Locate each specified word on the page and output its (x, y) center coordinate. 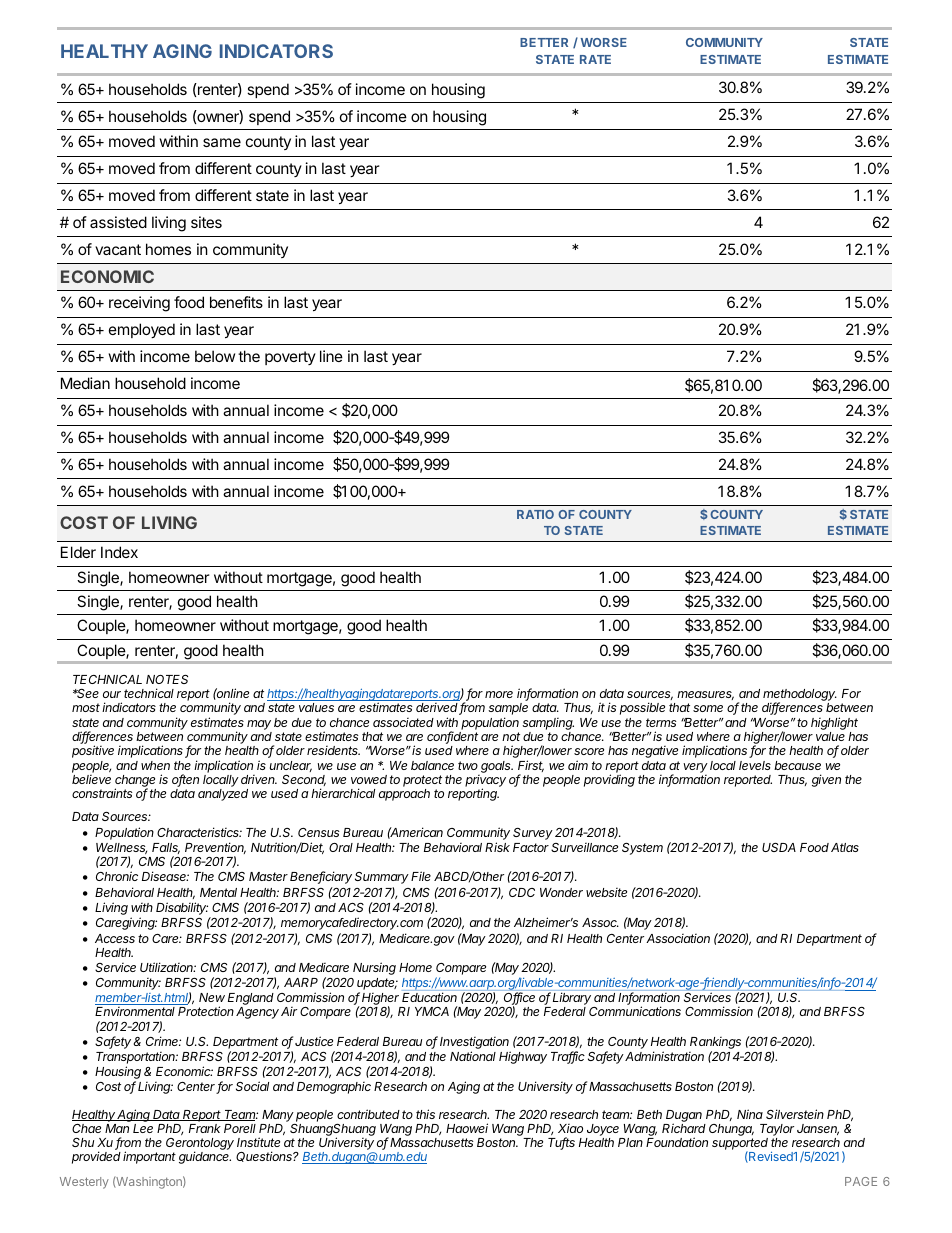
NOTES (167, 679)
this (425, 1114)
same (222, 142)
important (149, 1157)
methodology (800, 696)
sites (206, 222)
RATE (595, 59)
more (499, 694)
